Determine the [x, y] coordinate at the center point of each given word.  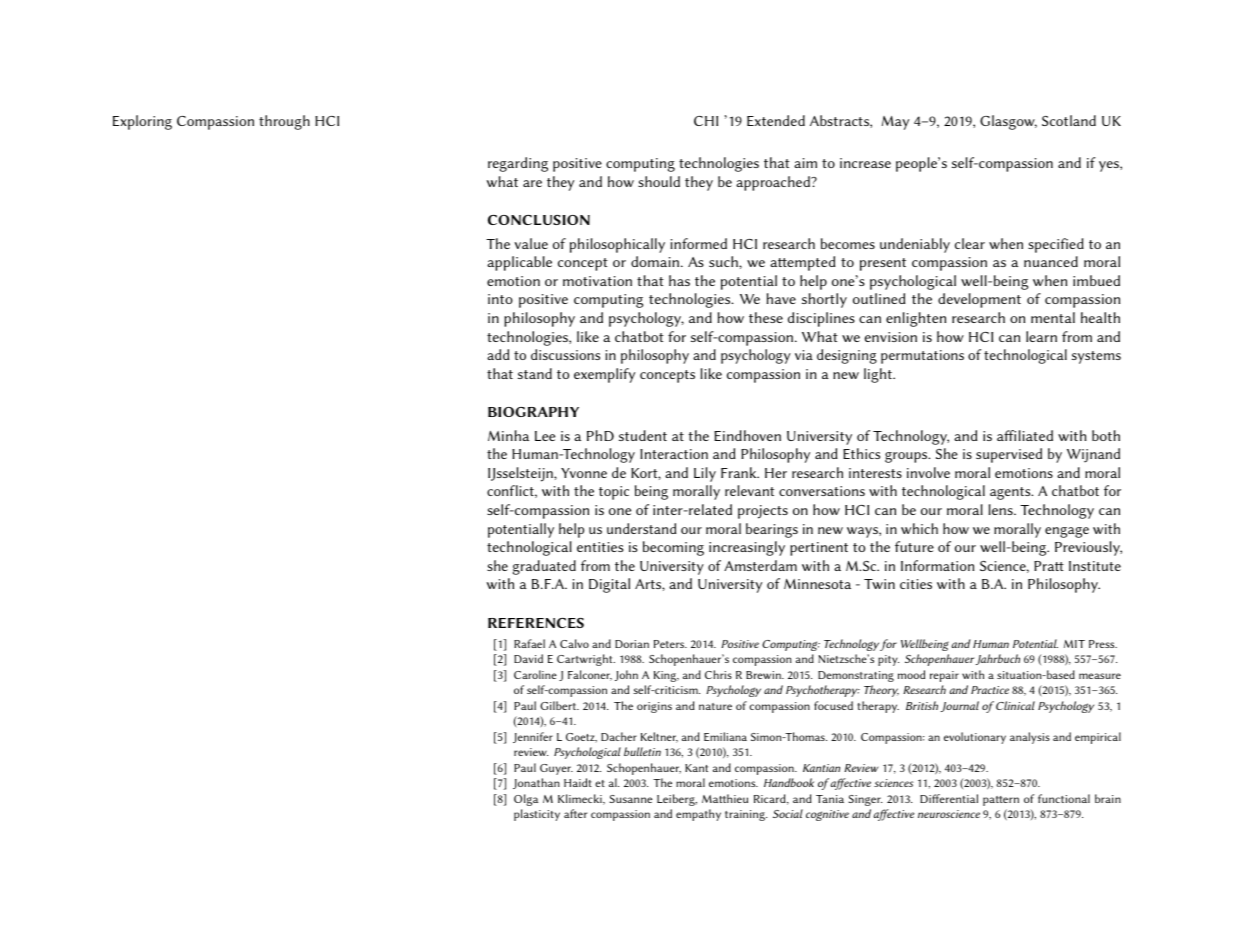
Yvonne [584, 473]
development [979, 300]
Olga [526, 800]
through [284, 122]
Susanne [630, 799]
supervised [1009, 455]
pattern [1001, 801]
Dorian [632, 644]
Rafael [529, 643]
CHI [706, 121]
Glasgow [1008, 122]
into [500, 299]
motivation [597, 281]
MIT [1074, 644]
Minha [508, 435]
